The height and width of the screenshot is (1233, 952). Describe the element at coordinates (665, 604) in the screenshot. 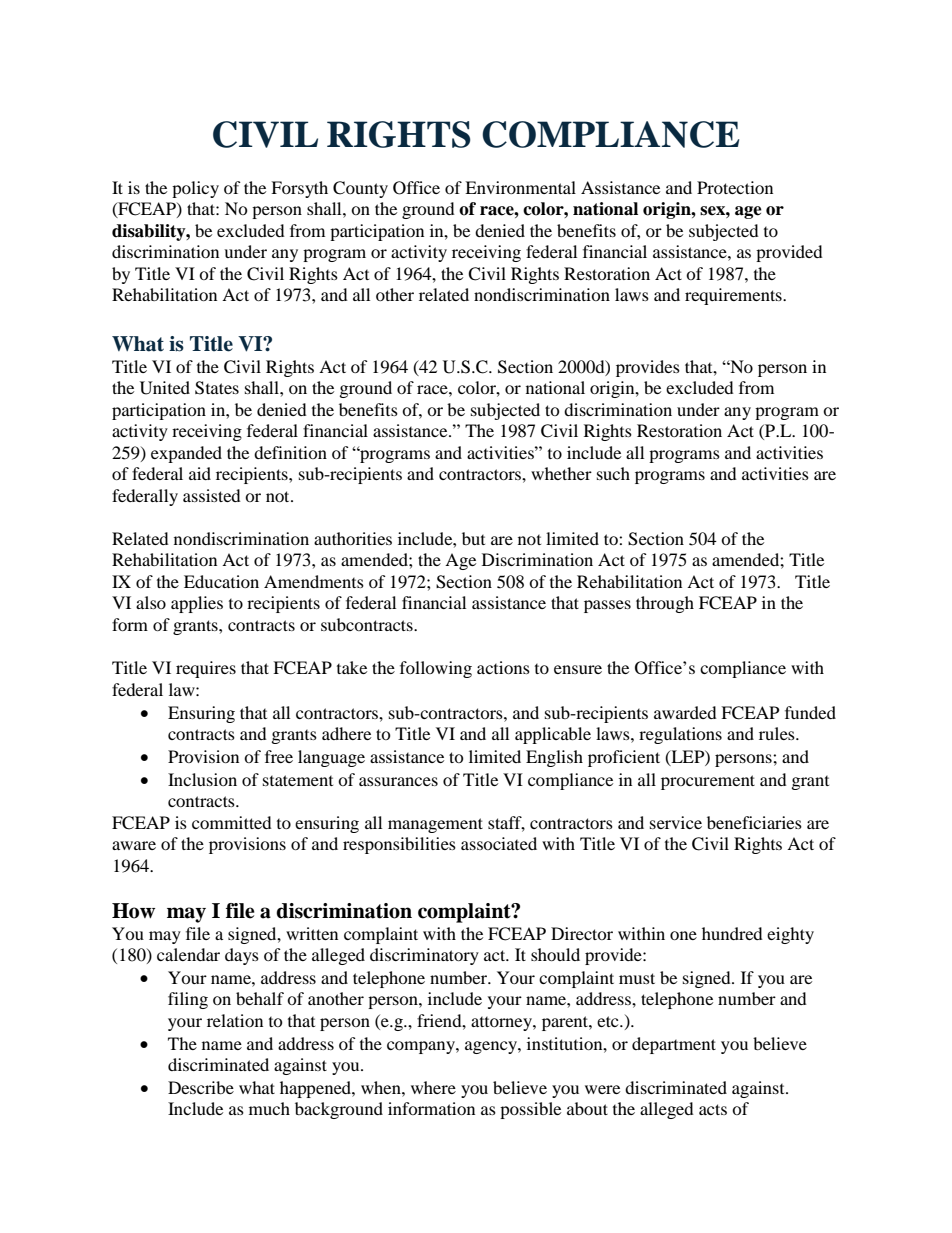

I see `through` at that location.
